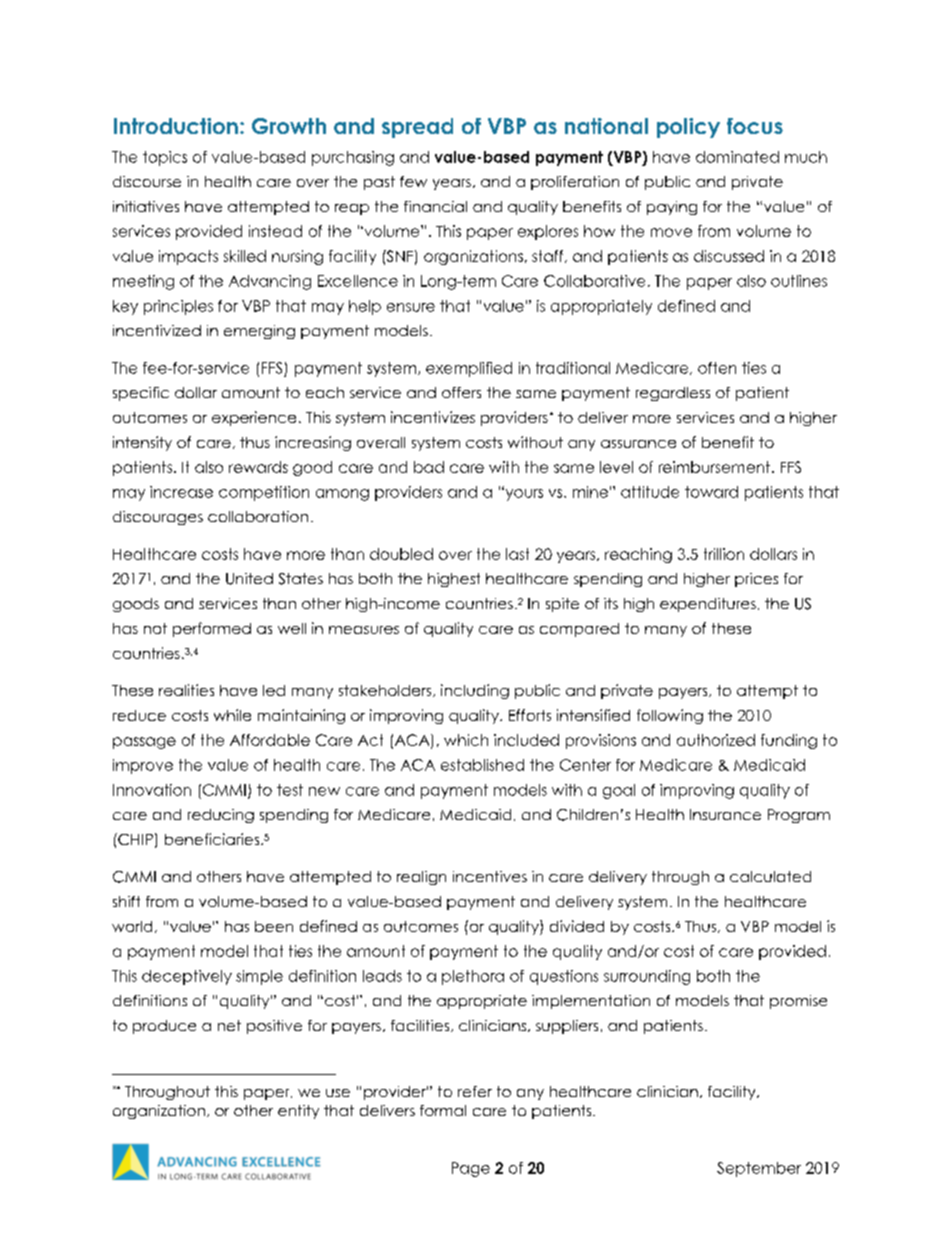 Image resolution: width=952 pixels, height=1233 pixels. I want to click on bad, so click(429, 467).
